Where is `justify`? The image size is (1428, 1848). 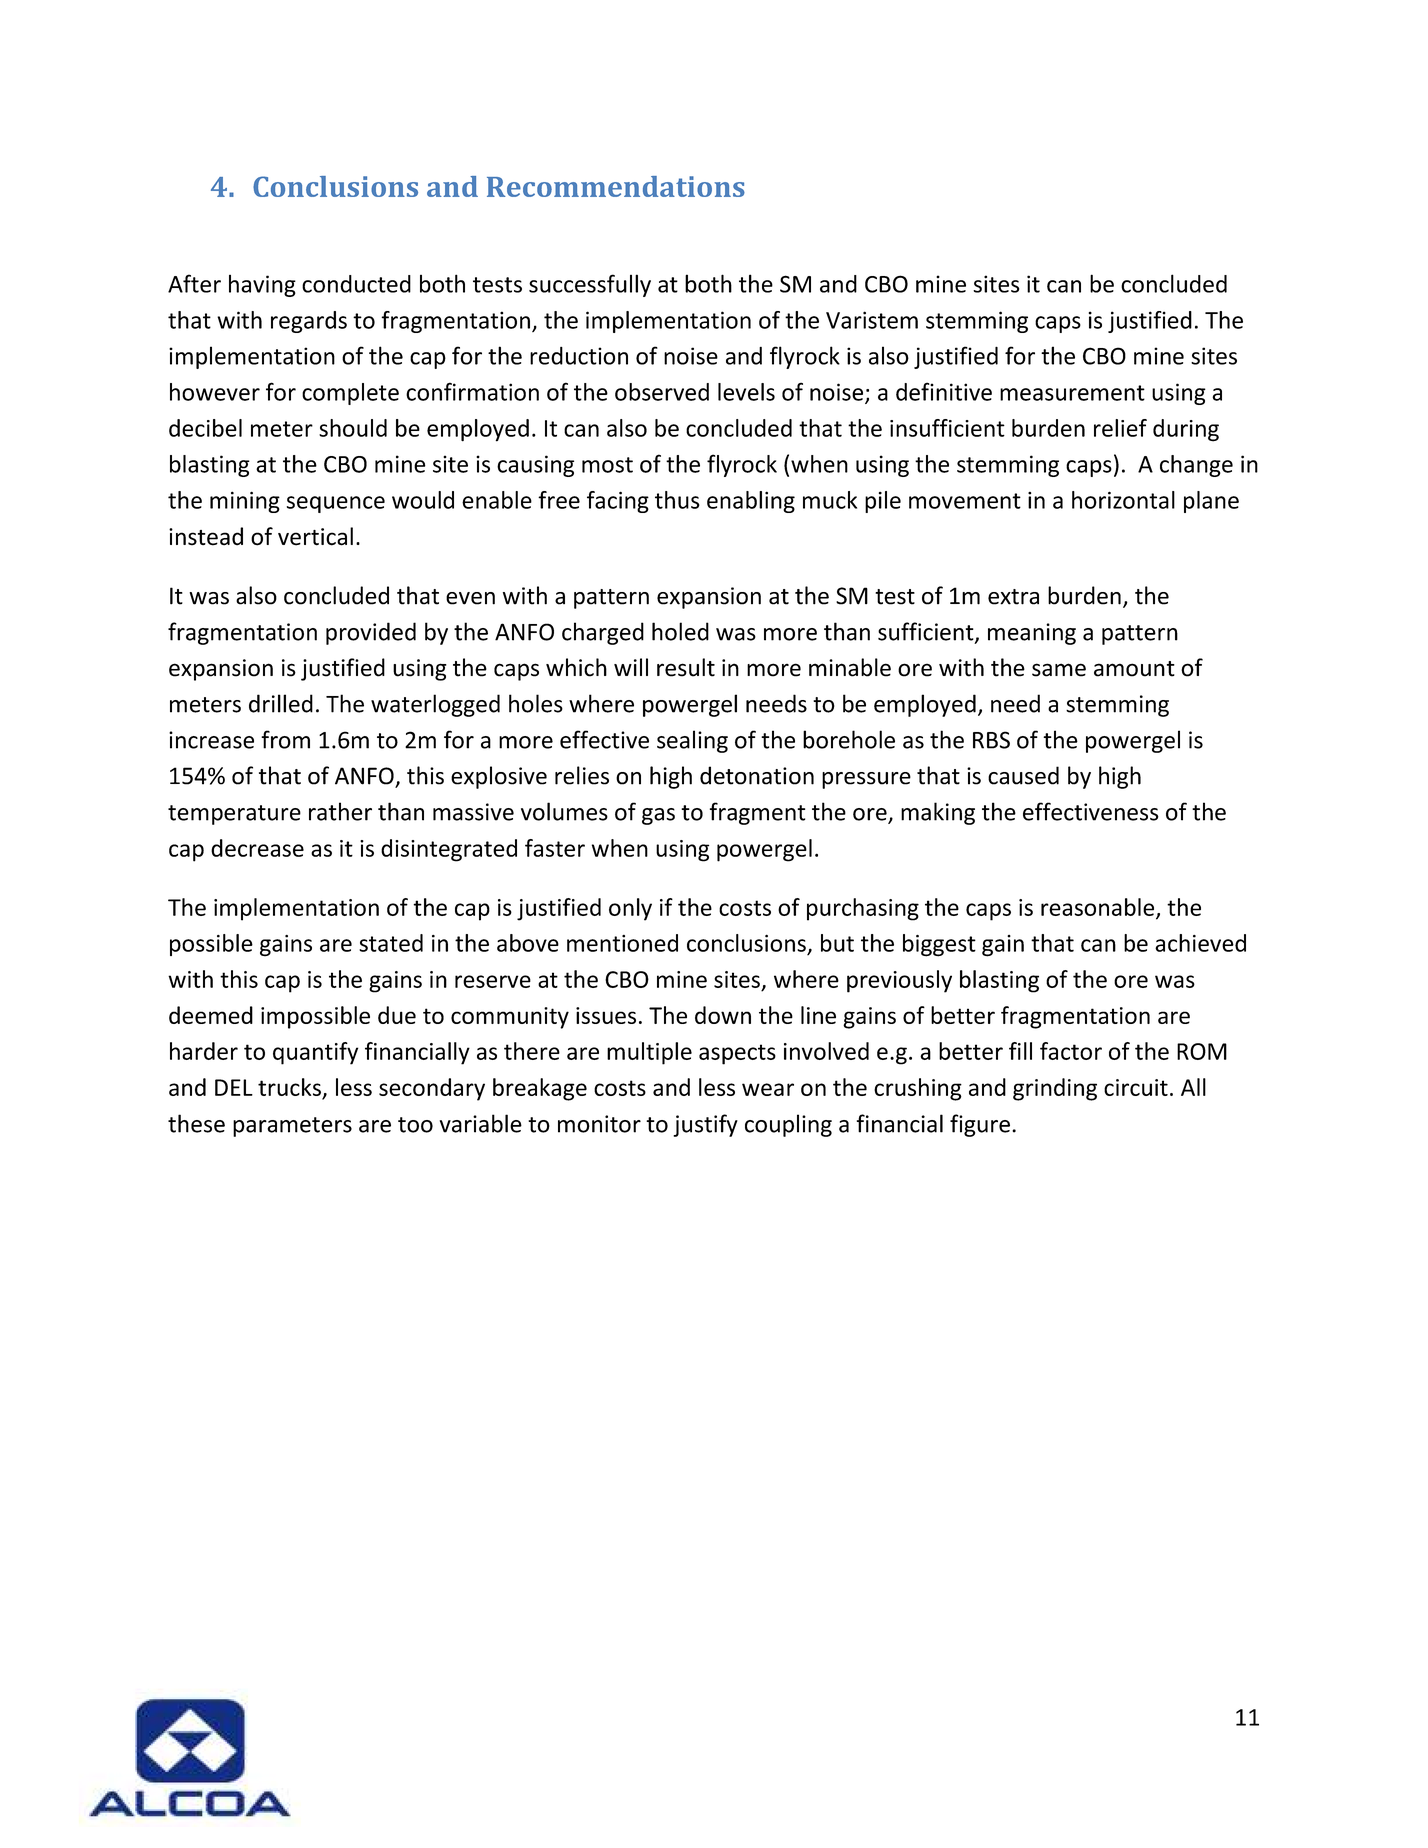 justify is located at coordinates (705, 1125).
